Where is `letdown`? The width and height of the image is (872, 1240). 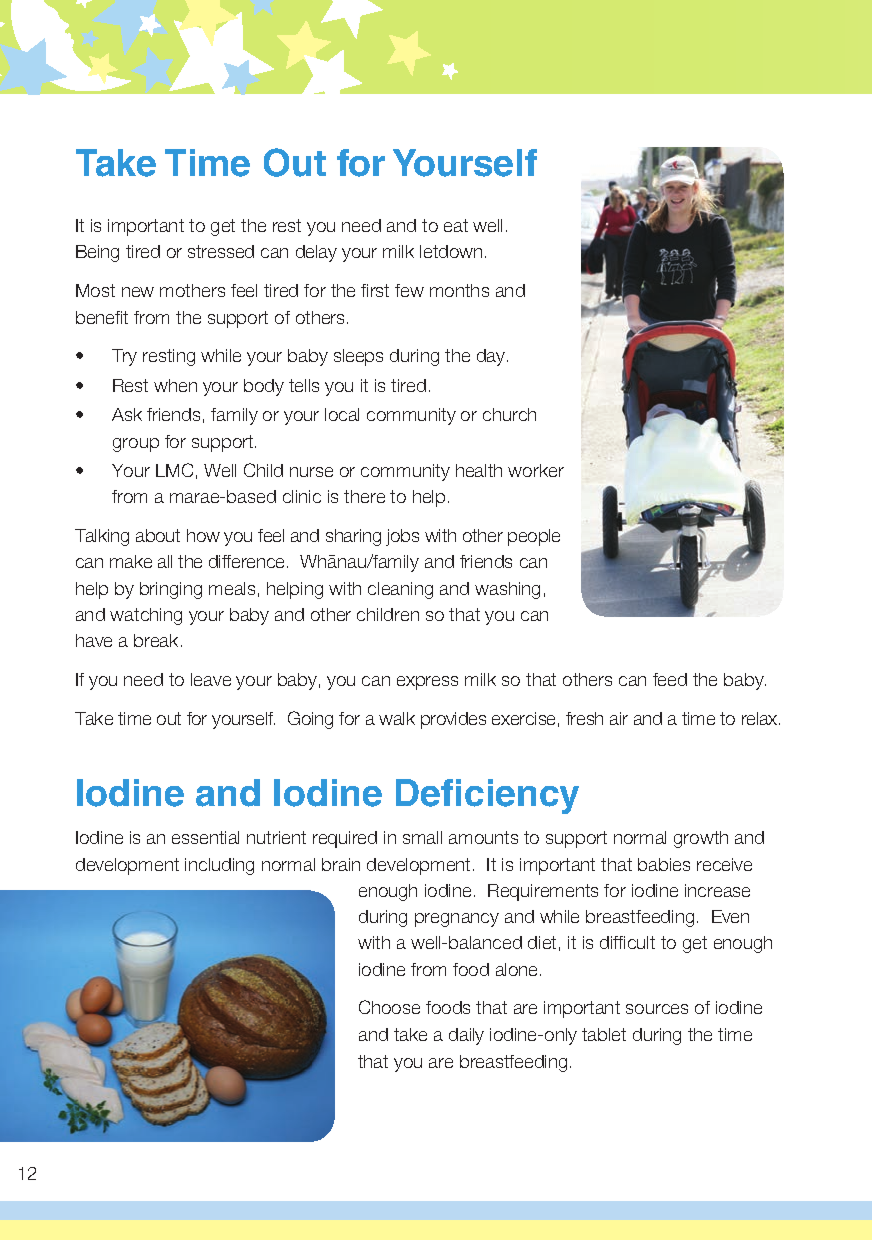
letdown is located at coordinates (451, 251).
